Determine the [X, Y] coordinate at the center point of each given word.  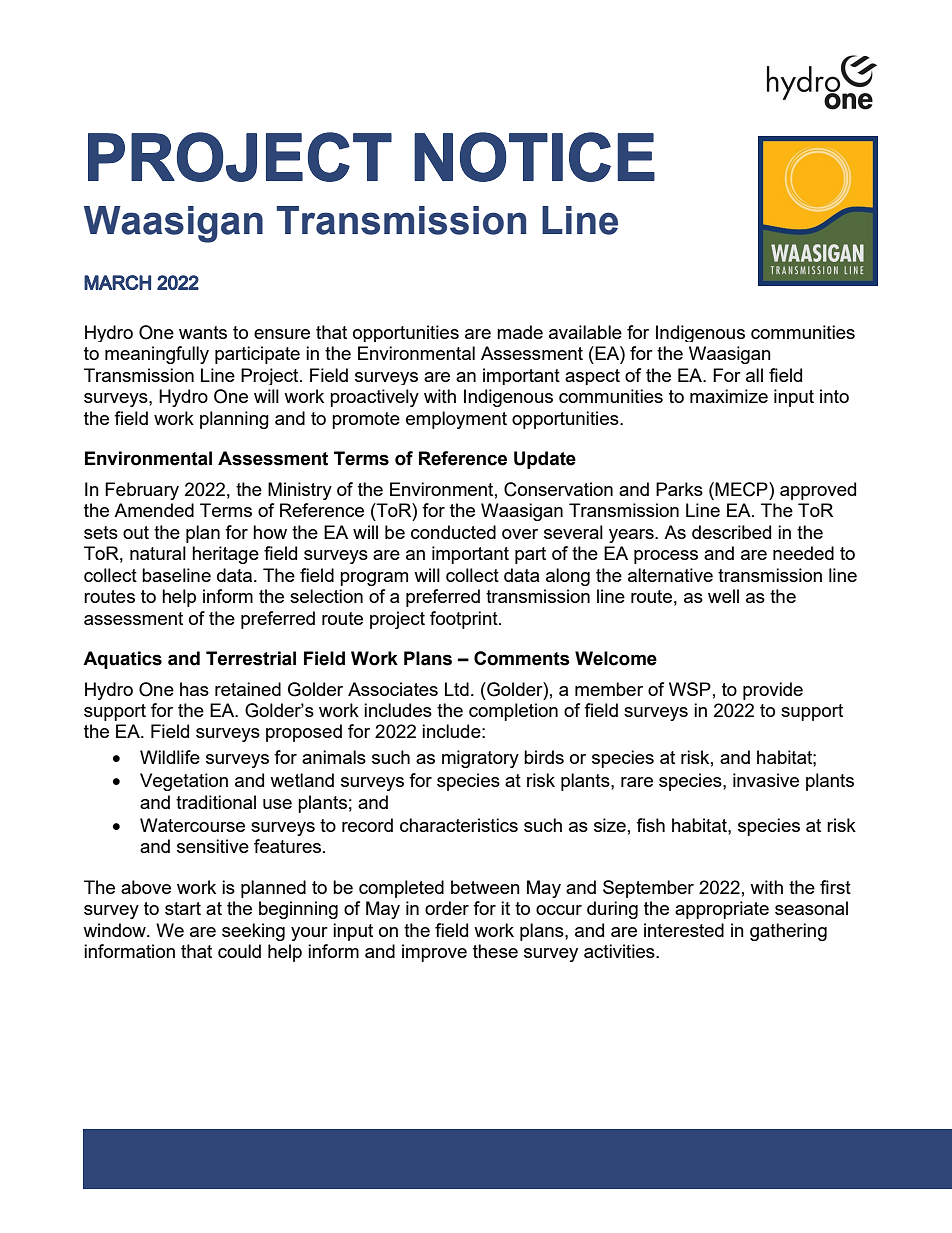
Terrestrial [251, 658]
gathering [788, 932]
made [520, 332]
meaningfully [157, 355]
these [495, 951]
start [183, 908]
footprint [465, 620]
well [723, 596]
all [754, 375]
